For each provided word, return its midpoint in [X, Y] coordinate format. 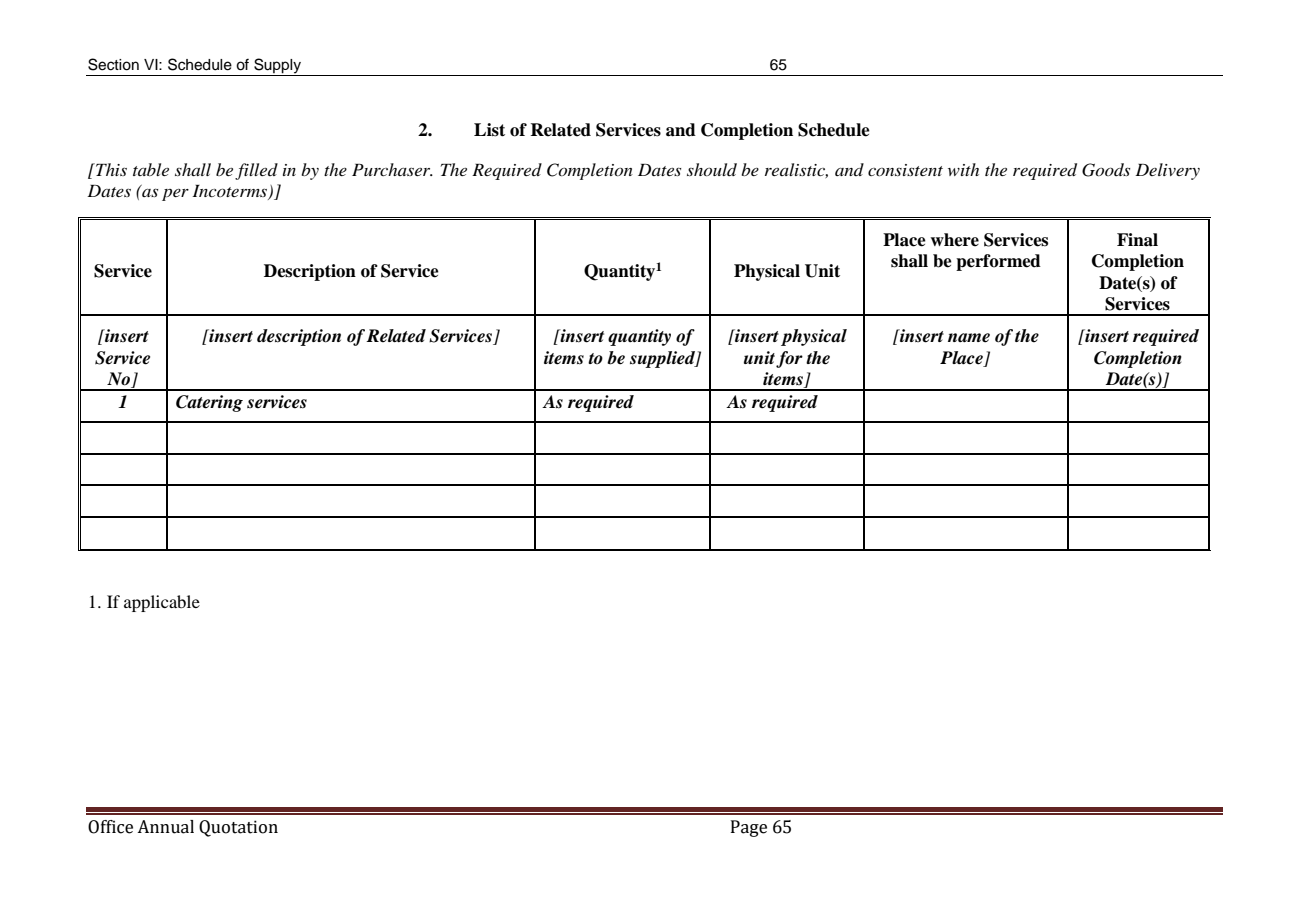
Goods [1106, 170]
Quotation [238, 828]
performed [998, 262]
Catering [209, 403]
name [969, 338]
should [712, 169]
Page [749, 828]
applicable [162, 603]
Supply [278, 67]
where [955, 240]
